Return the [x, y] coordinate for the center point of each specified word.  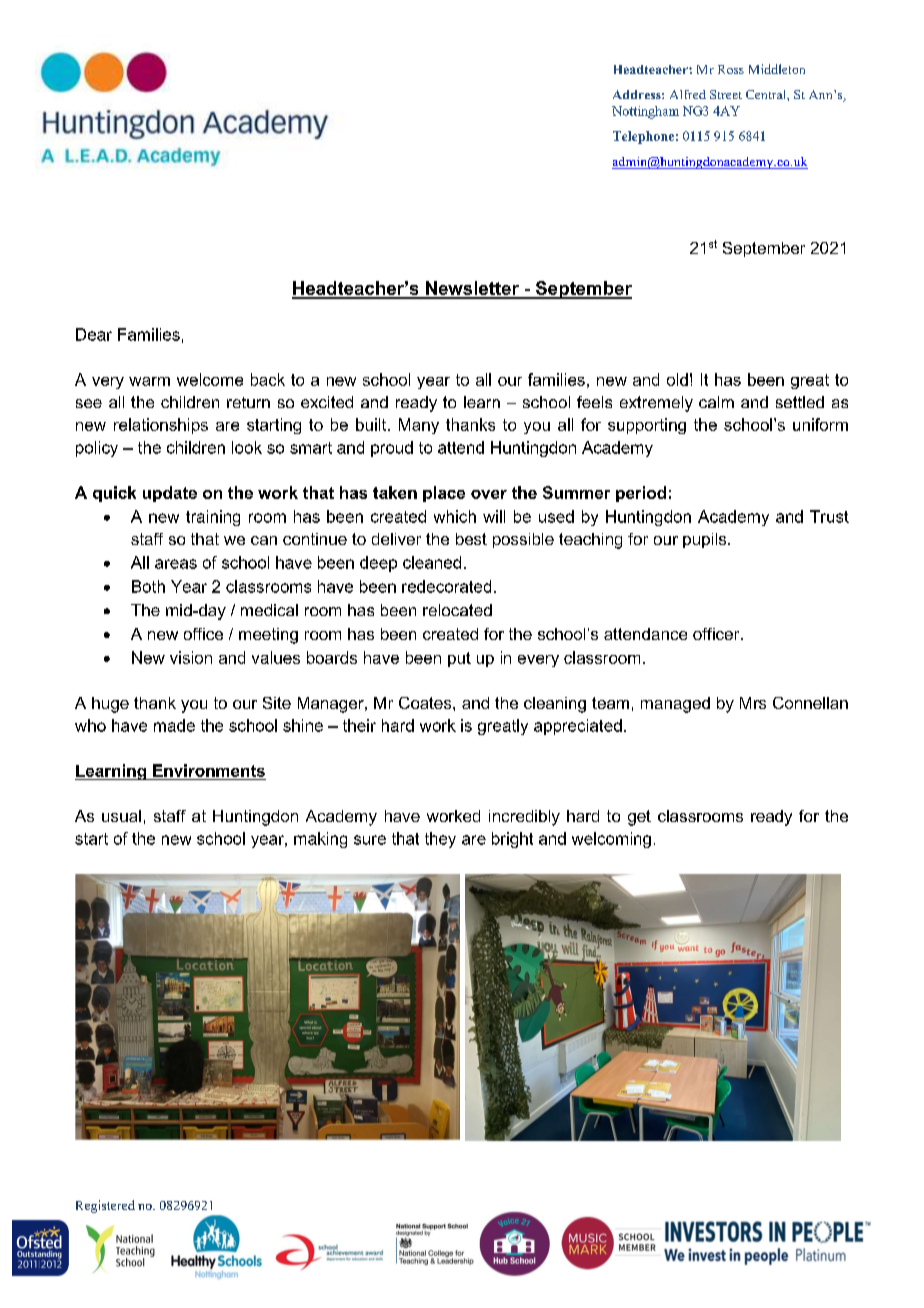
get [639, 818]
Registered [105, 1206]
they [440, 840]
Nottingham [645, 112]
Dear [94, 334]
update [170, 494]
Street [726, 94]
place [444, 494]
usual [121, 816]
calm [716, 402]
